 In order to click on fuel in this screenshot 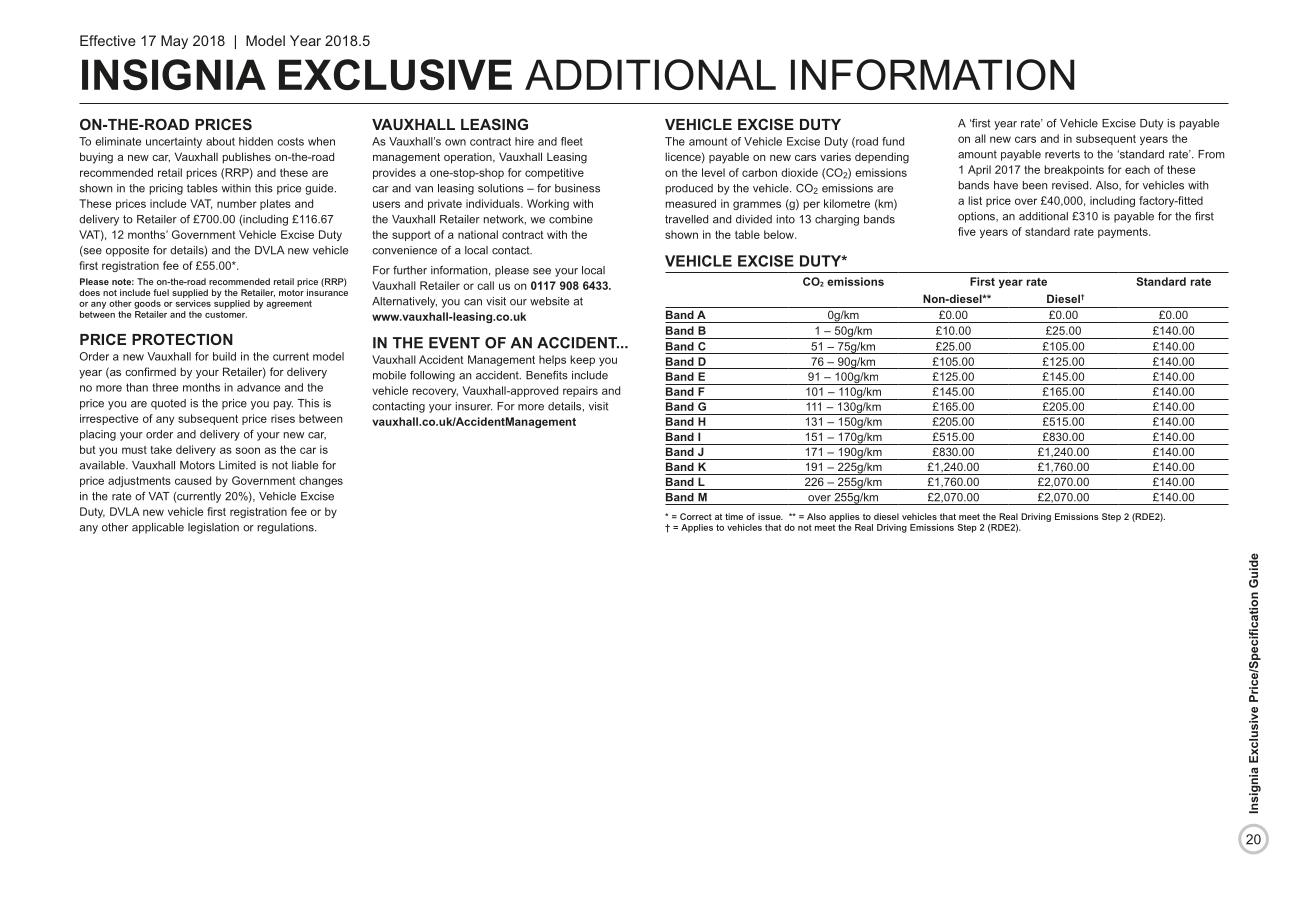, I will do `click(161, 292)`.
